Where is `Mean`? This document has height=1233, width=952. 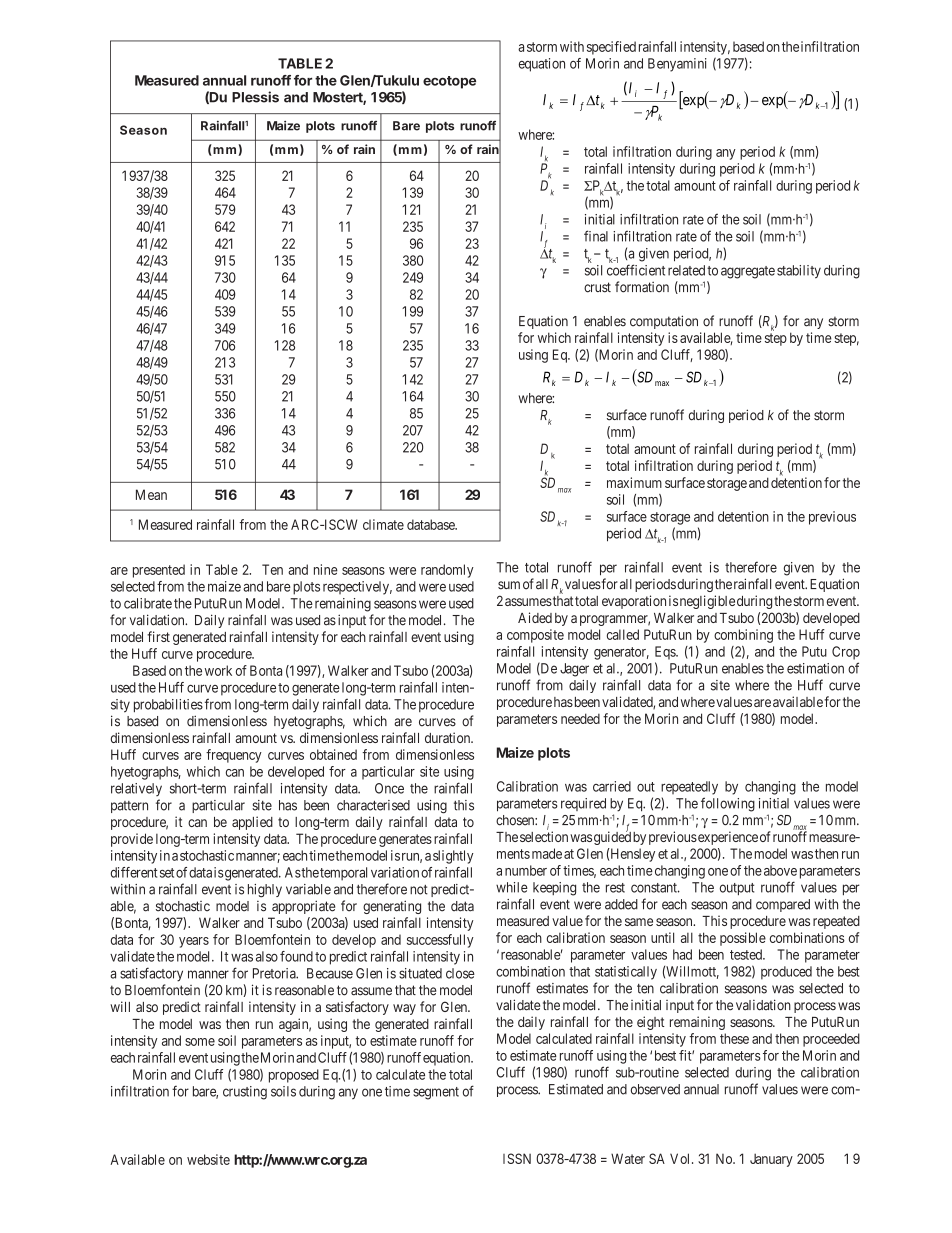
Mean is located at coordinates (151, 494).
